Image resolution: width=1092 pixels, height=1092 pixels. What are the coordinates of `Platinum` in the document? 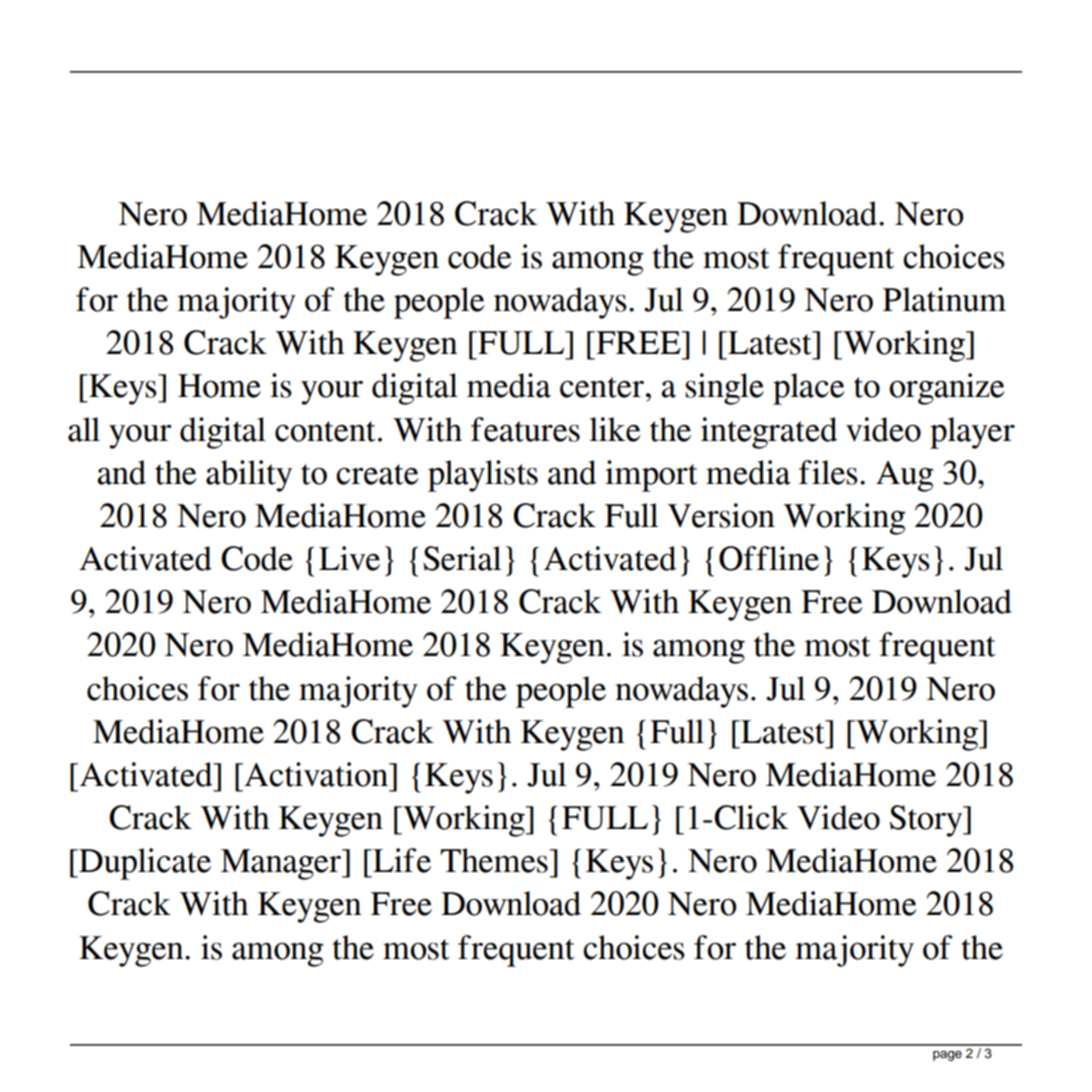 It's located at (944, 299).
